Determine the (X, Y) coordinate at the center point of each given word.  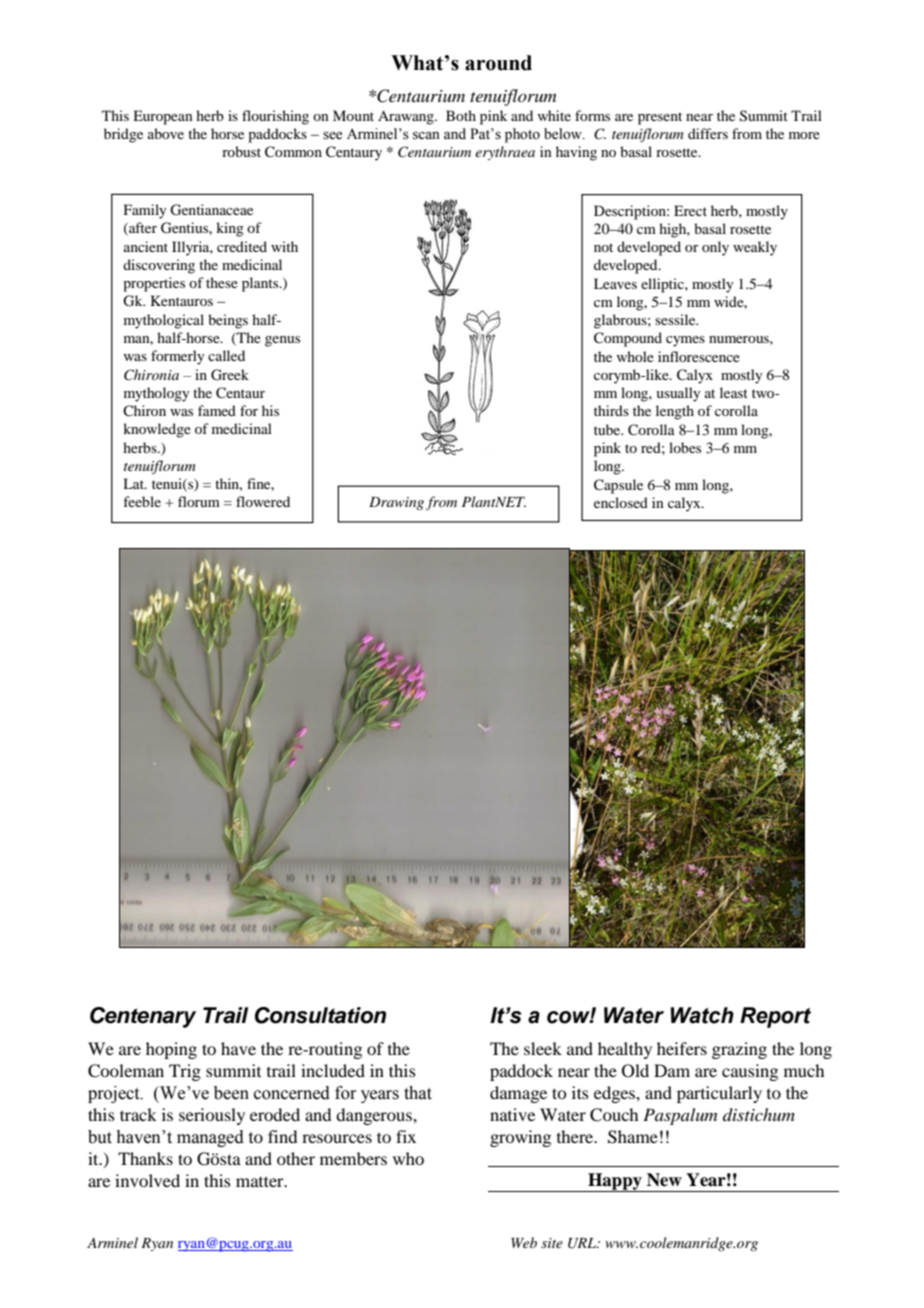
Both (461, 115)
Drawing (396, 503)
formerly (177, 357)
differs (708, 133)
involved (147, 1180)
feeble (142, 501)
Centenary (143, 1017)
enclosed (621, 502)
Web (524, 1242)
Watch (702, 1015)
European (163, 117)
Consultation (320, 1015)
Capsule (618, 486)
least (734, 392)
